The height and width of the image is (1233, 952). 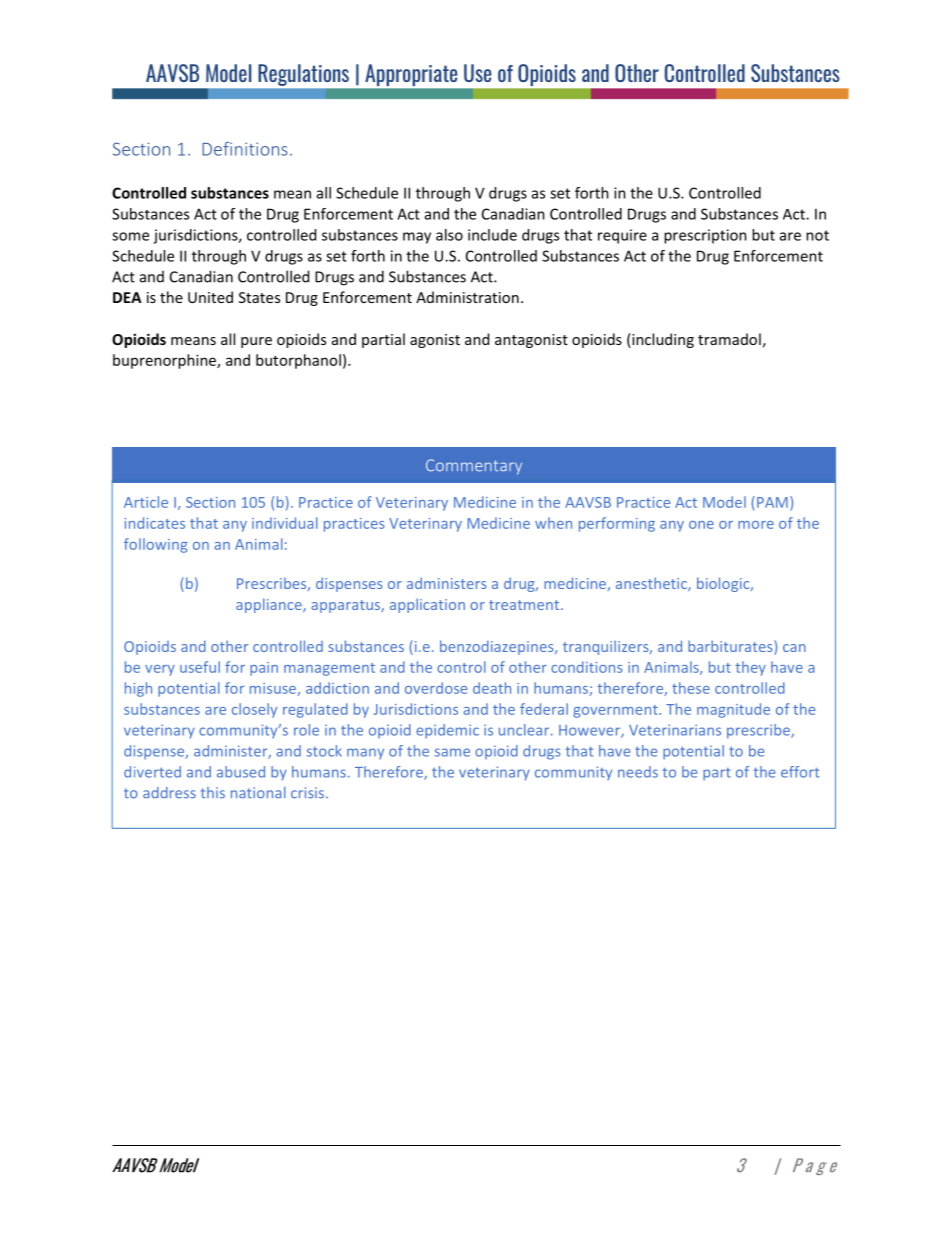 I want to click on abused, so click(x=241, y=772).
